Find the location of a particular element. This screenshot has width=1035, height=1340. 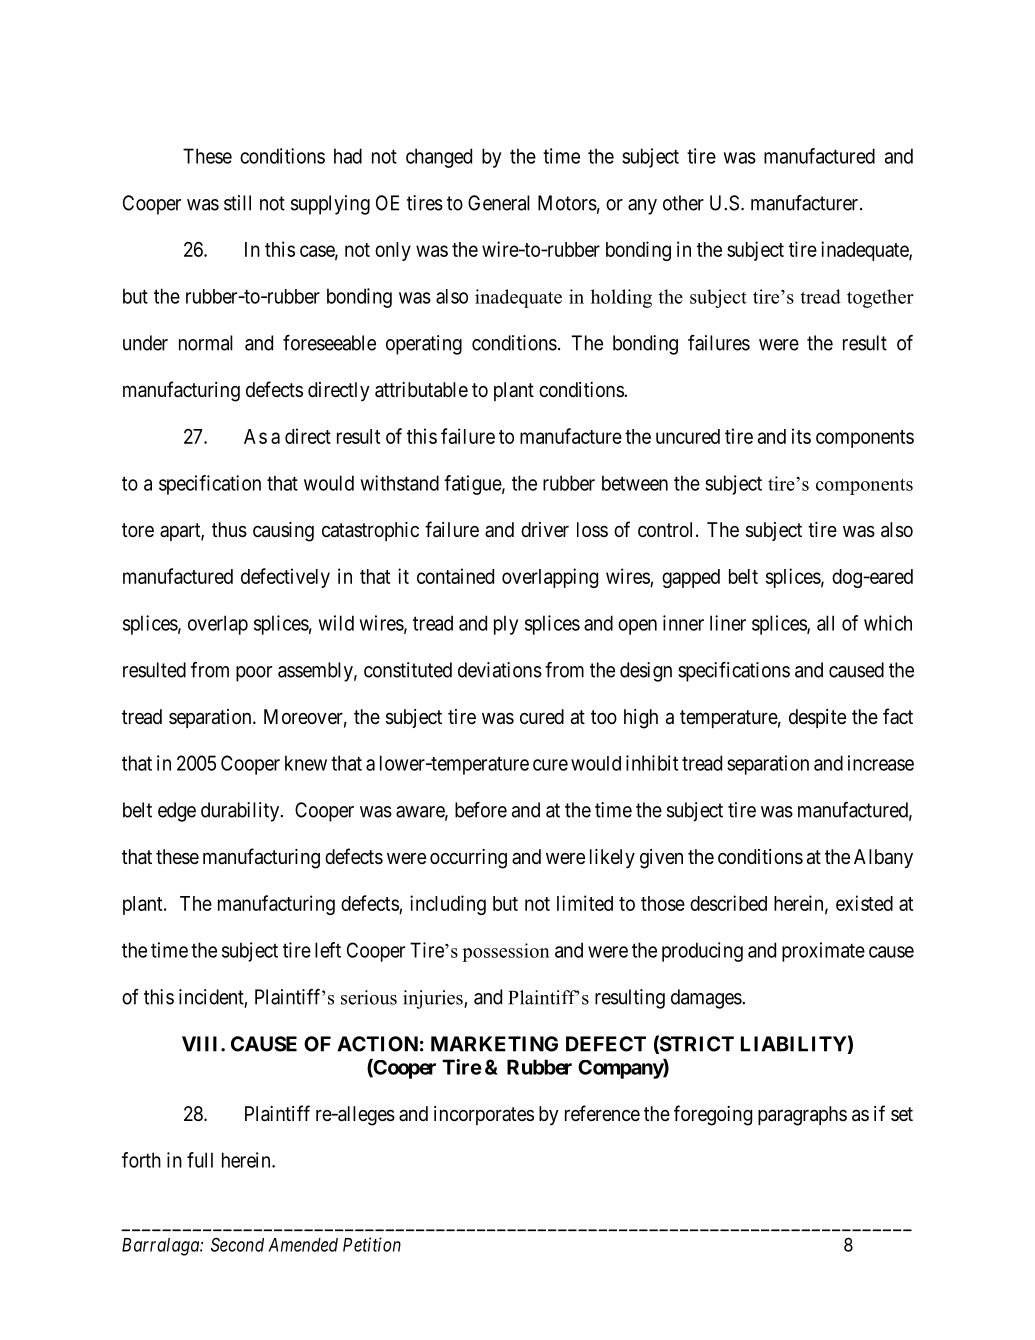

Second is located at coordinates (237, 1244).
